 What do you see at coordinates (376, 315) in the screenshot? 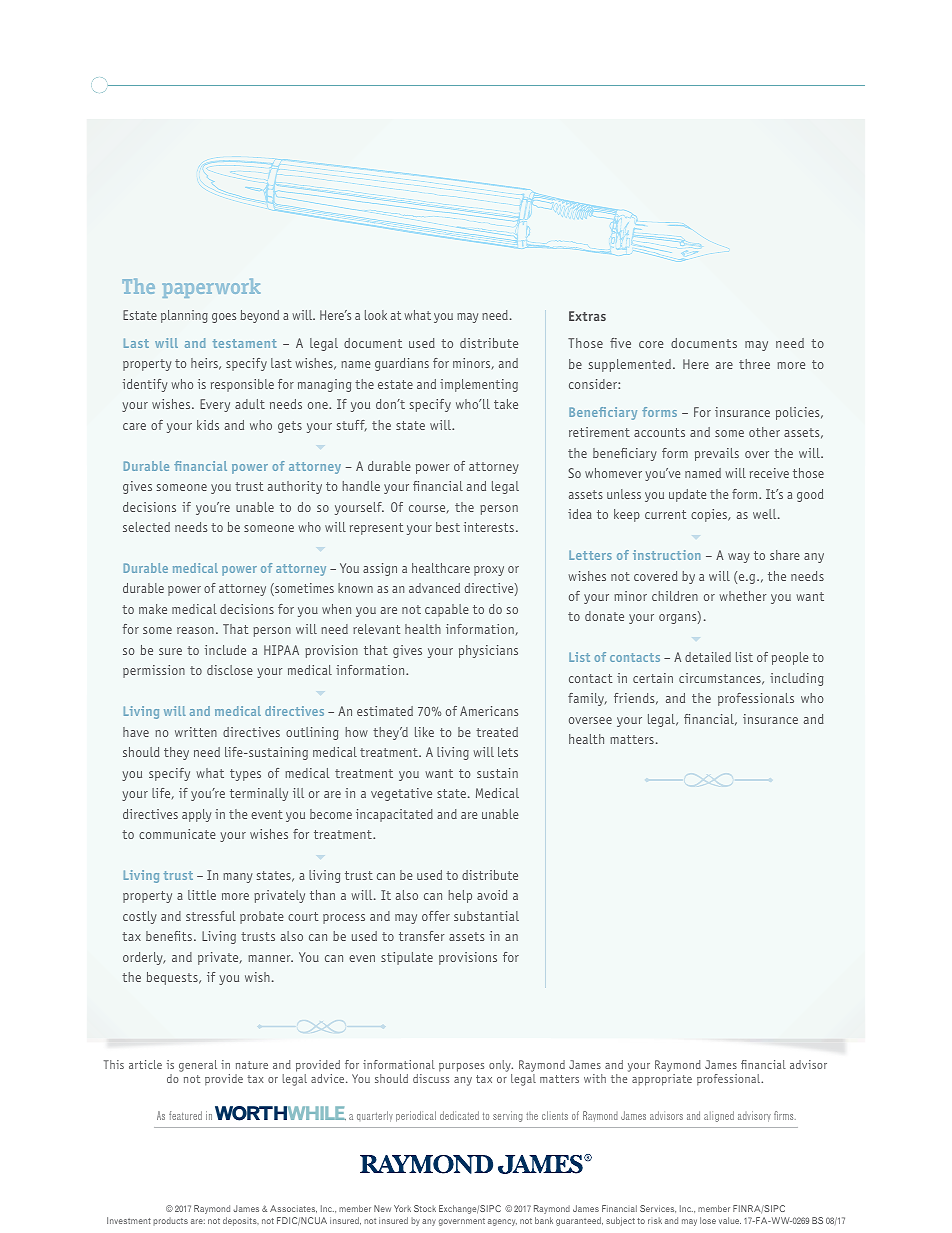
I see `look` at bounding box center [376, 315].
